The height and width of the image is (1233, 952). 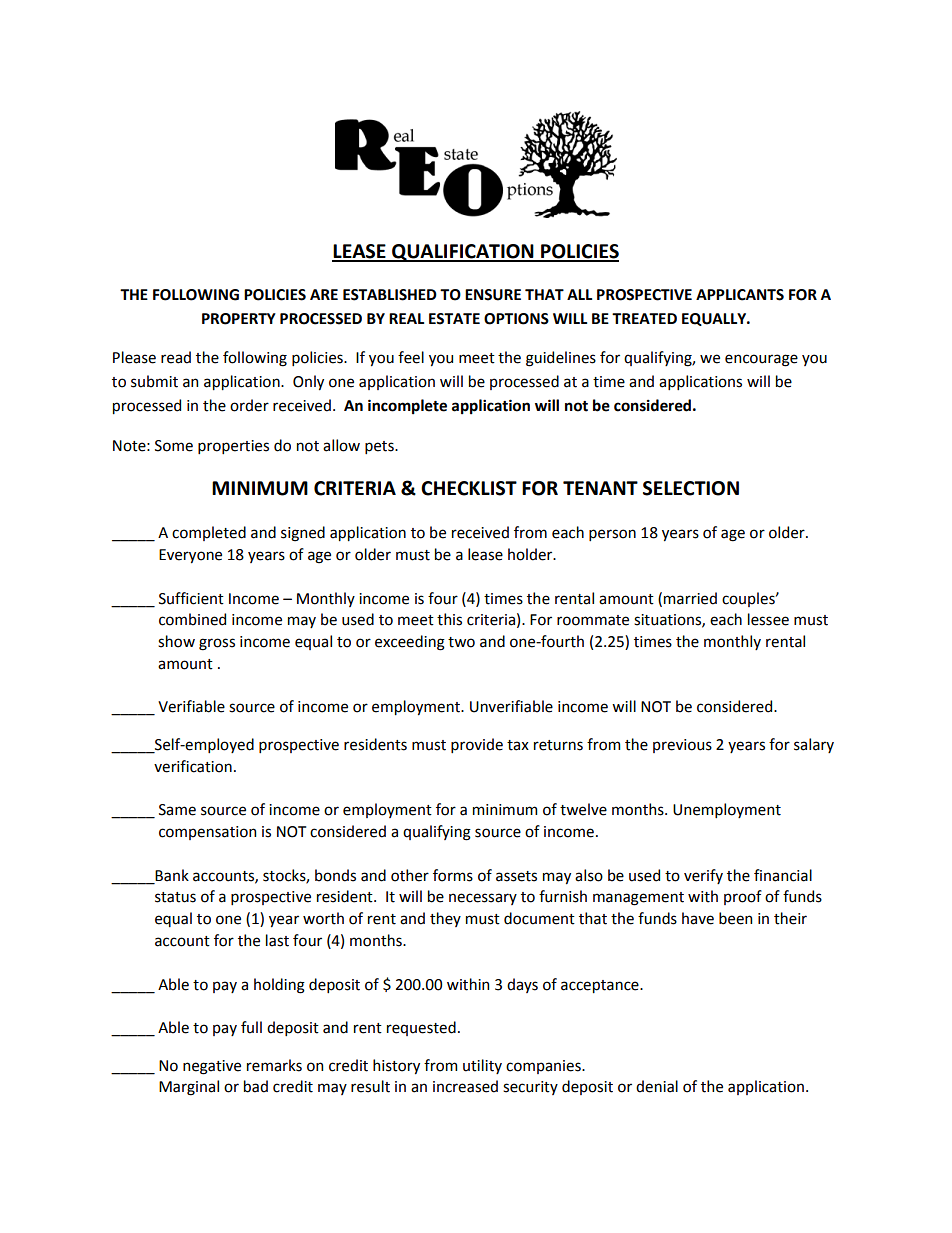 What do you see at coordinates (461, 642) in the image?
I see `two` at bounding box center [461, 642].
